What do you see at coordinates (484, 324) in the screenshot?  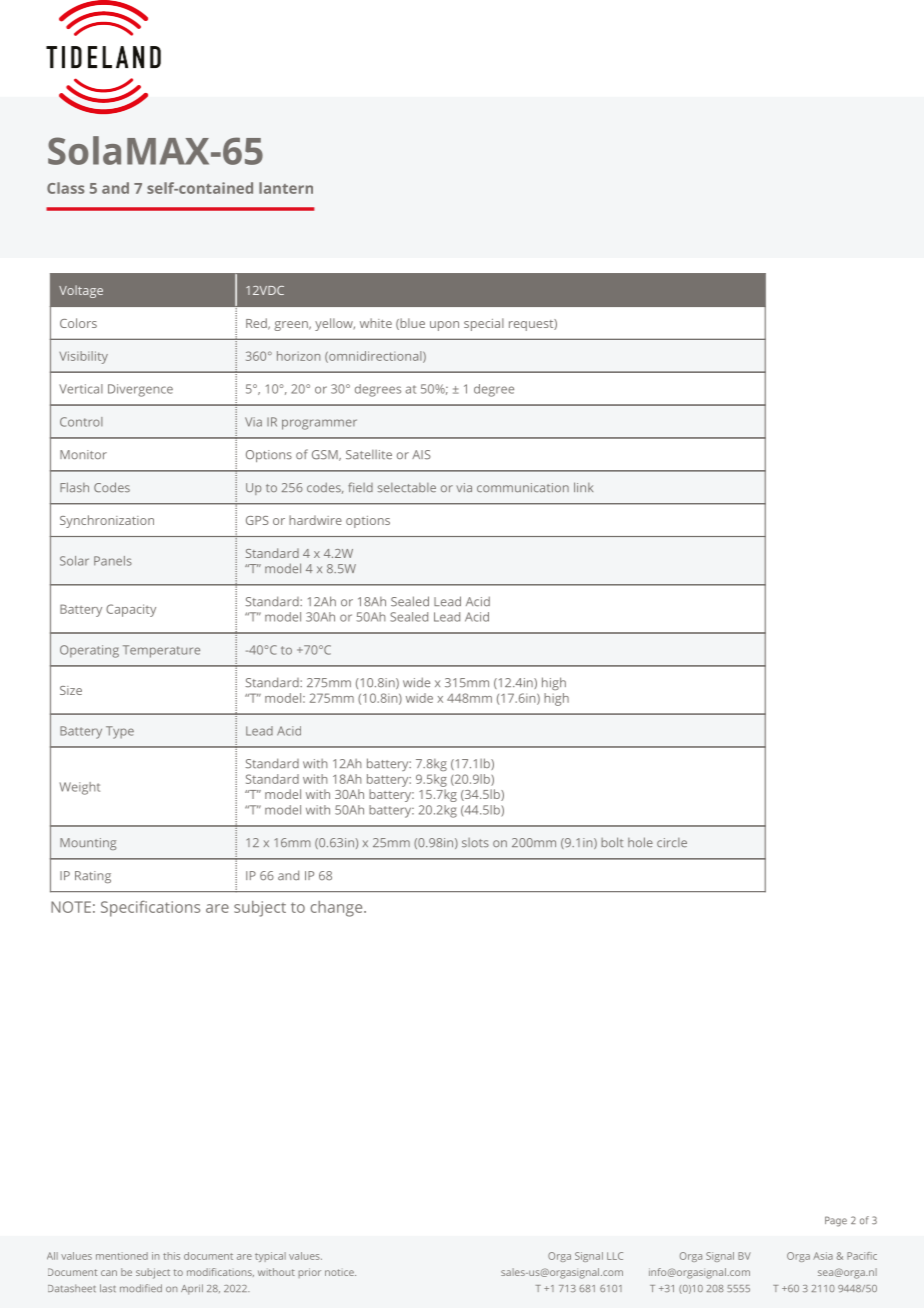 I see `special` at bounding box center [484, 324].
